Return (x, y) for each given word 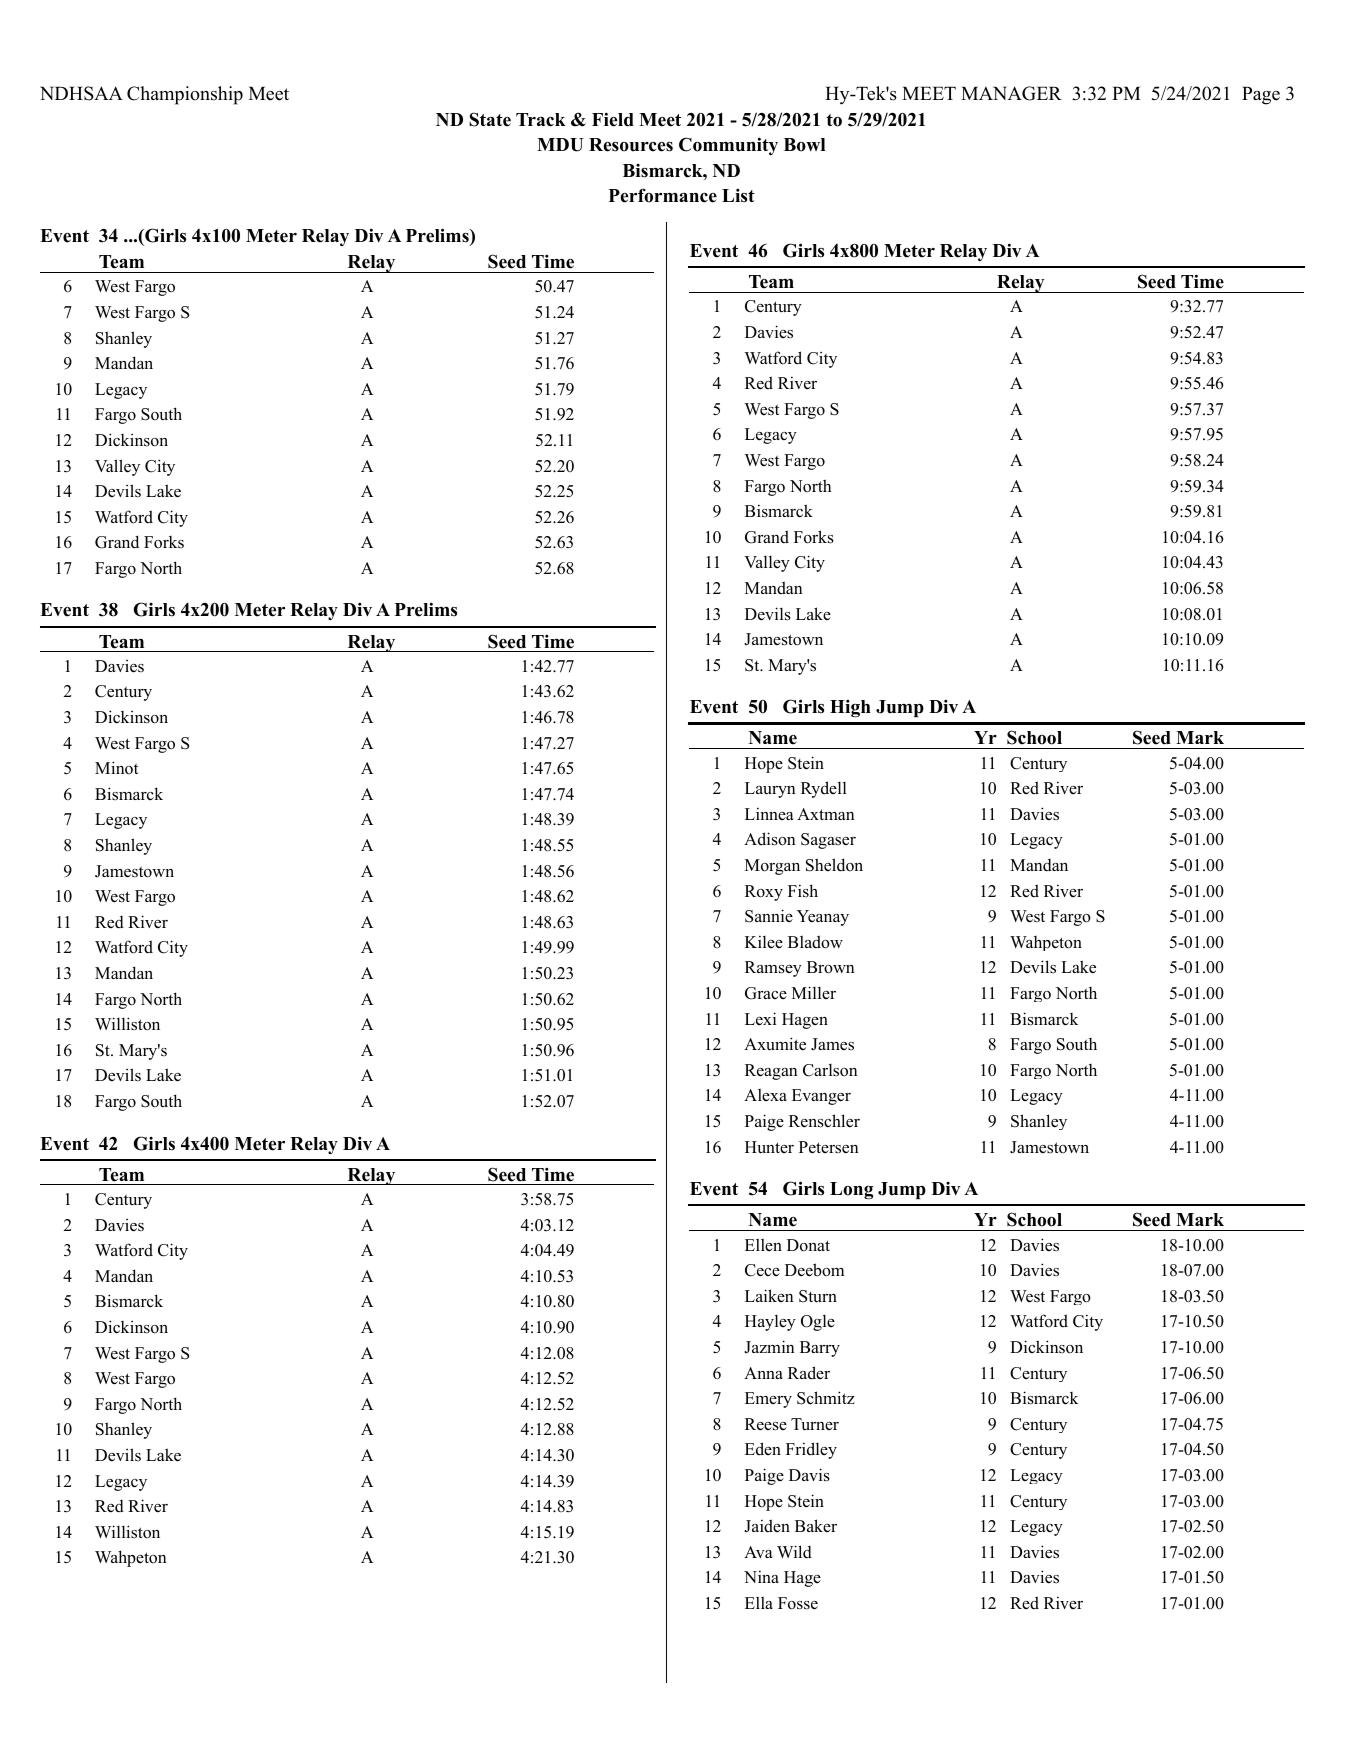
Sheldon (834, 865)
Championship (185, 95)
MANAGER (1011, 93)
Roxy (764, 893)
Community (728, 146)
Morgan (772, 867)
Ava (758, 1552)
